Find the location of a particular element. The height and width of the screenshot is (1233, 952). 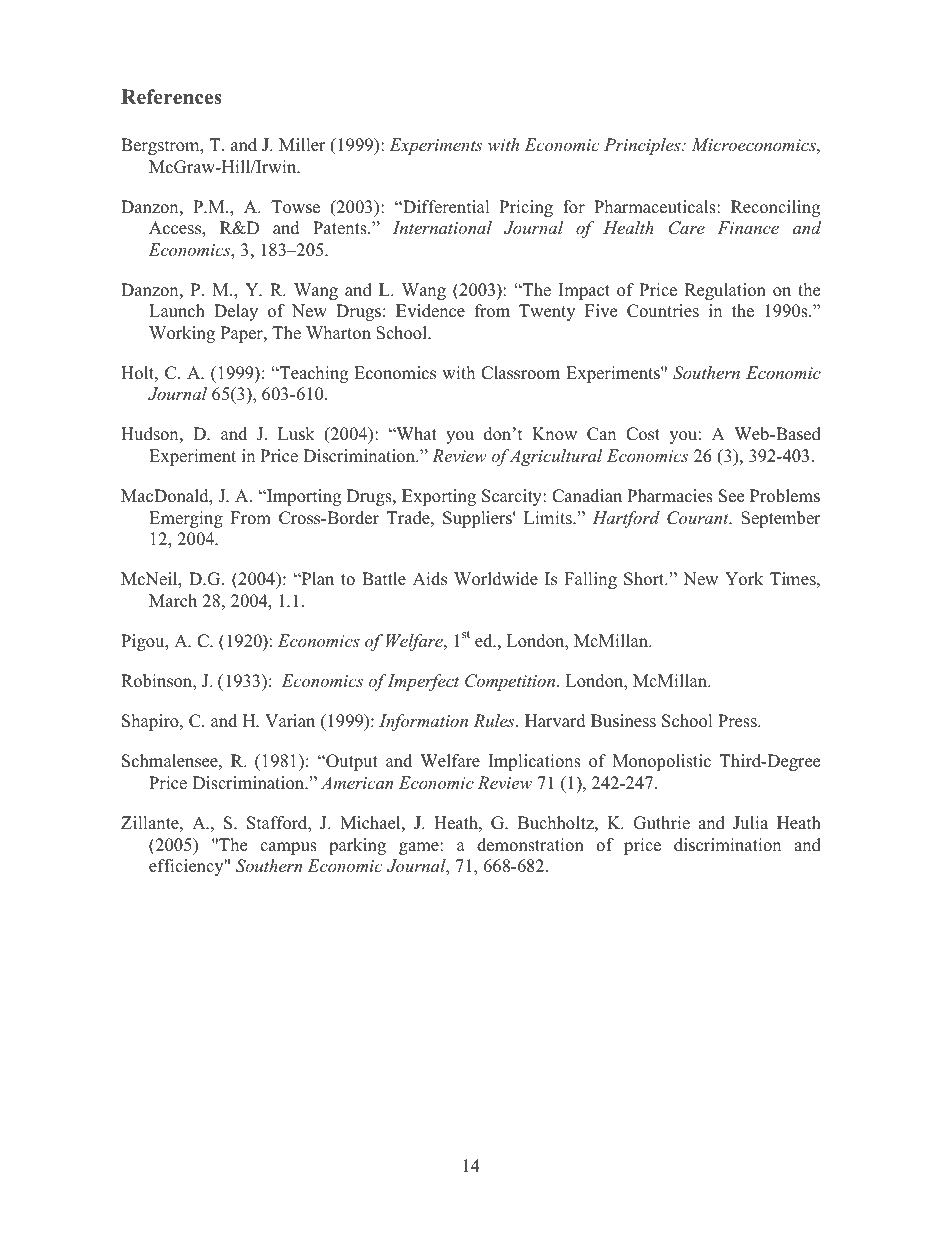

York is located at coordinates (744, 579).
